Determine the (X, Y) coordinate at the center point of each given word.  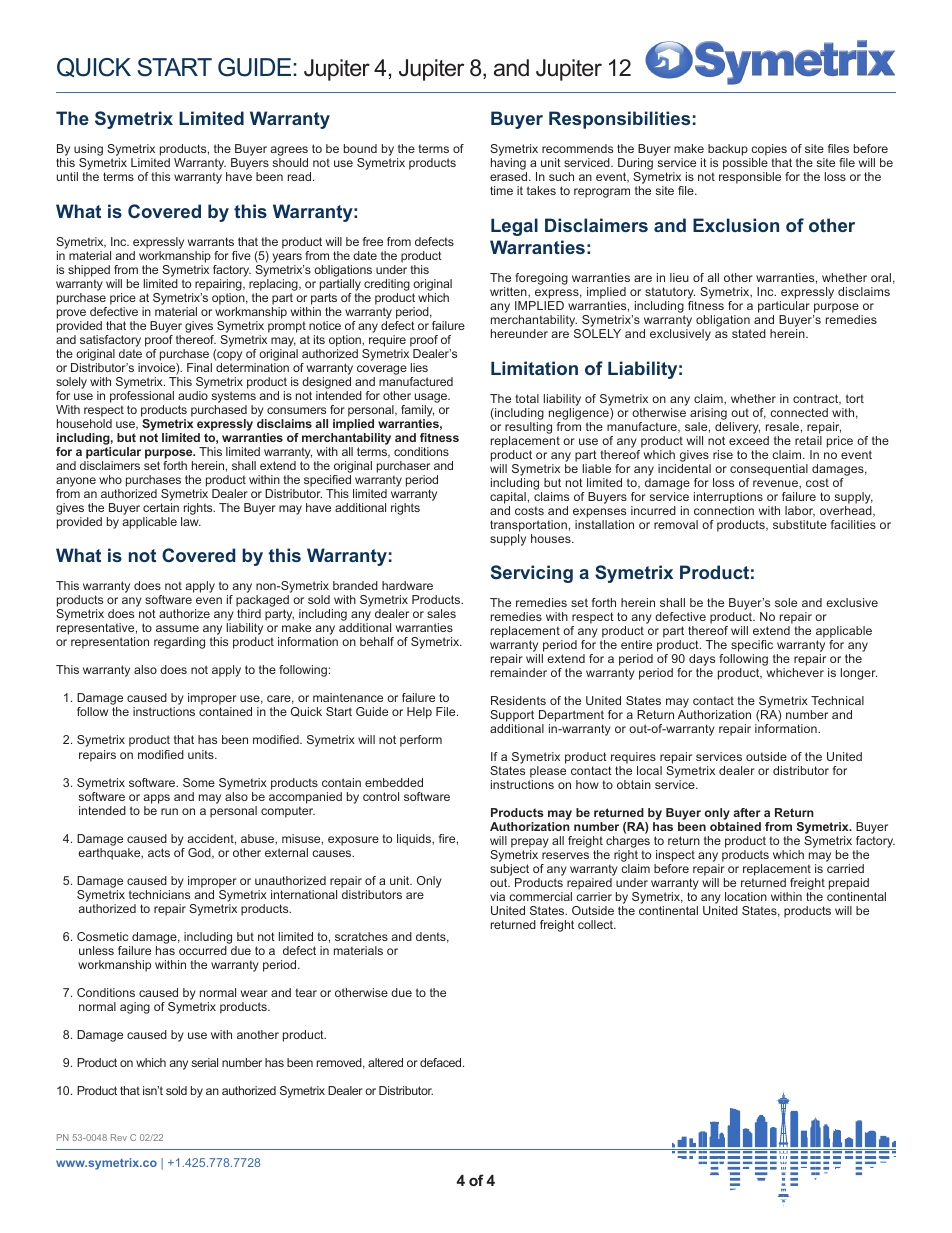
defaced (442, 1062)
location (746, 896)
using (88, 151)
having (509, 165)
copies (768, 151)
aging (135, 1008)
